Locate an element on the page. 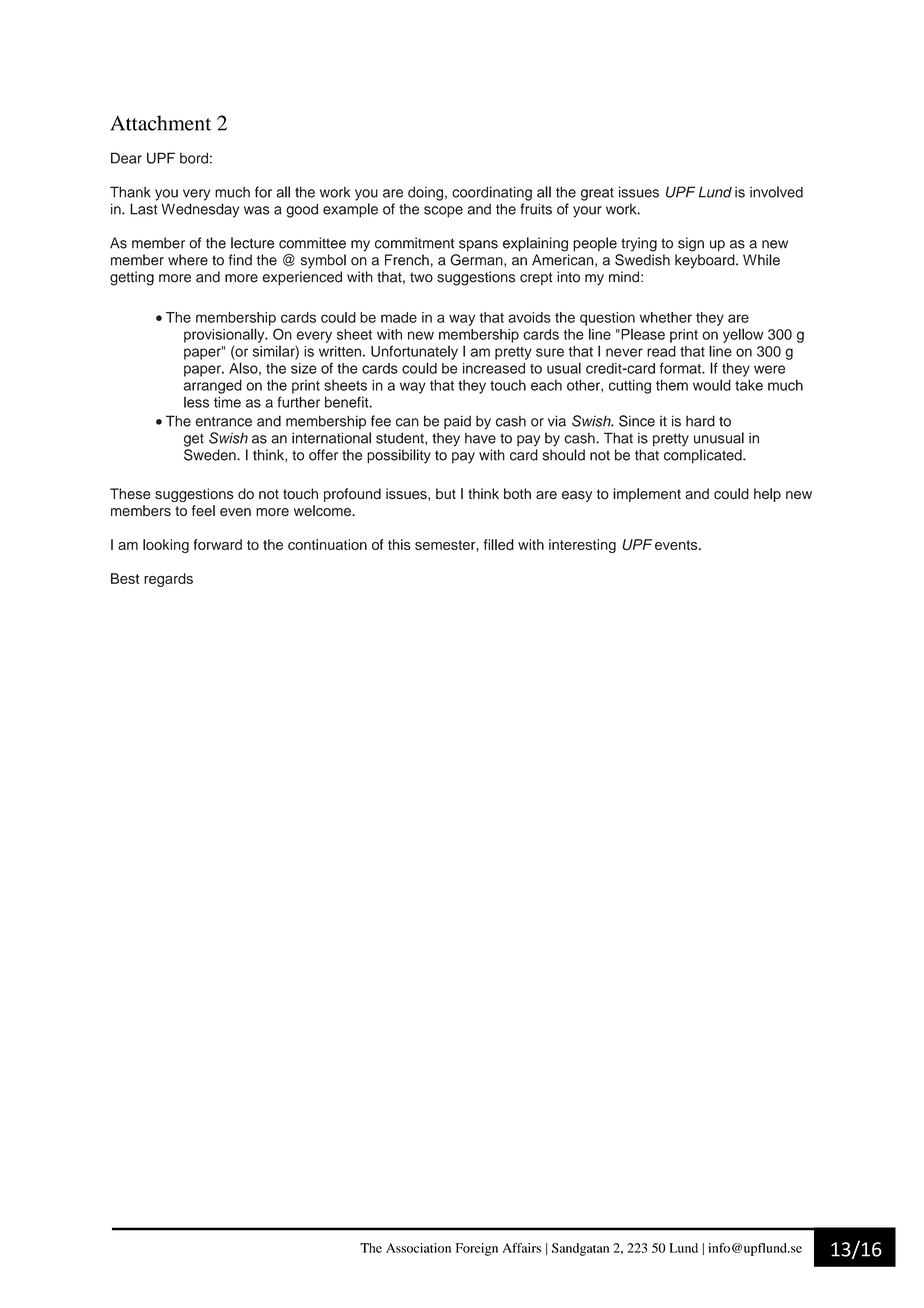 The height and width of the page is (1308, 924). regards is located at coordinates (168, 580).
